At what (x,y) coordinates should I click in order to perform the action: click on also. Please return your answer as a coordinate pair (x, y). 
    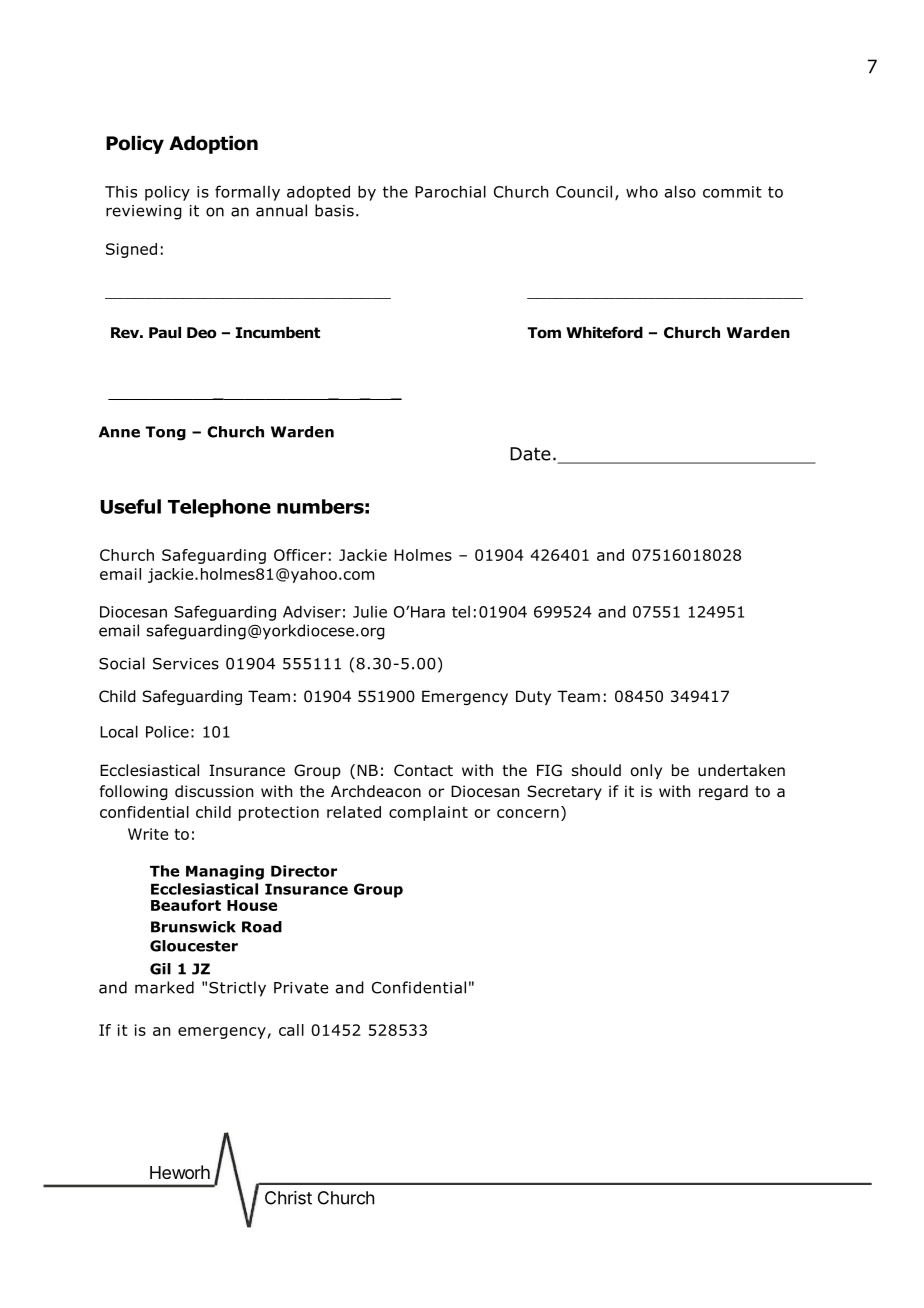
    Looking at the image, I should click on (680, 191).
